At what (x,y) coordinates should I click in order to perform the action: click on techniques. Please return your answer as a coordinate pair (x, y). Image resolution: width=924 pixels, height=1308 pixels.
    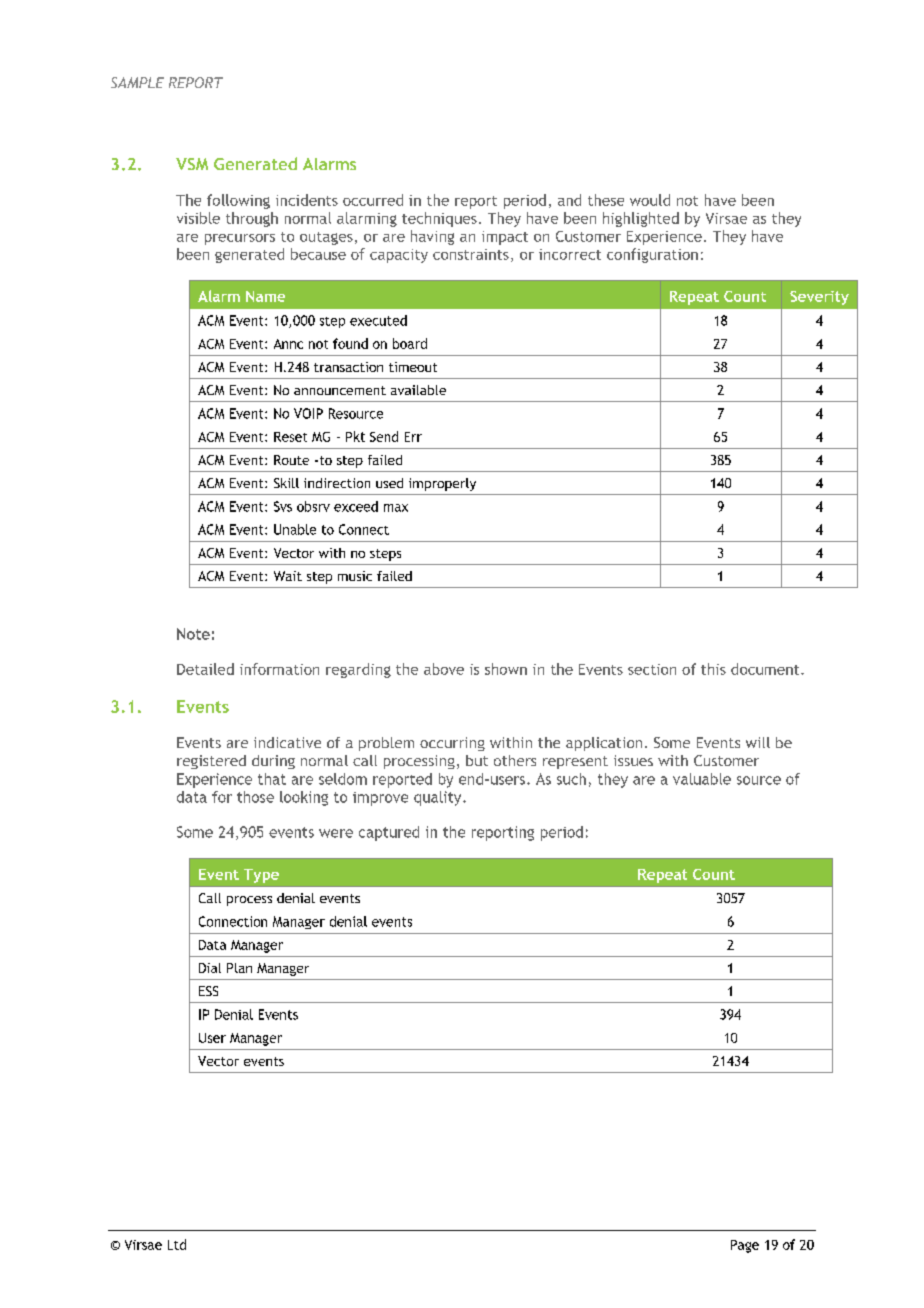
    Looking at the image, I should click on (439, 219).
